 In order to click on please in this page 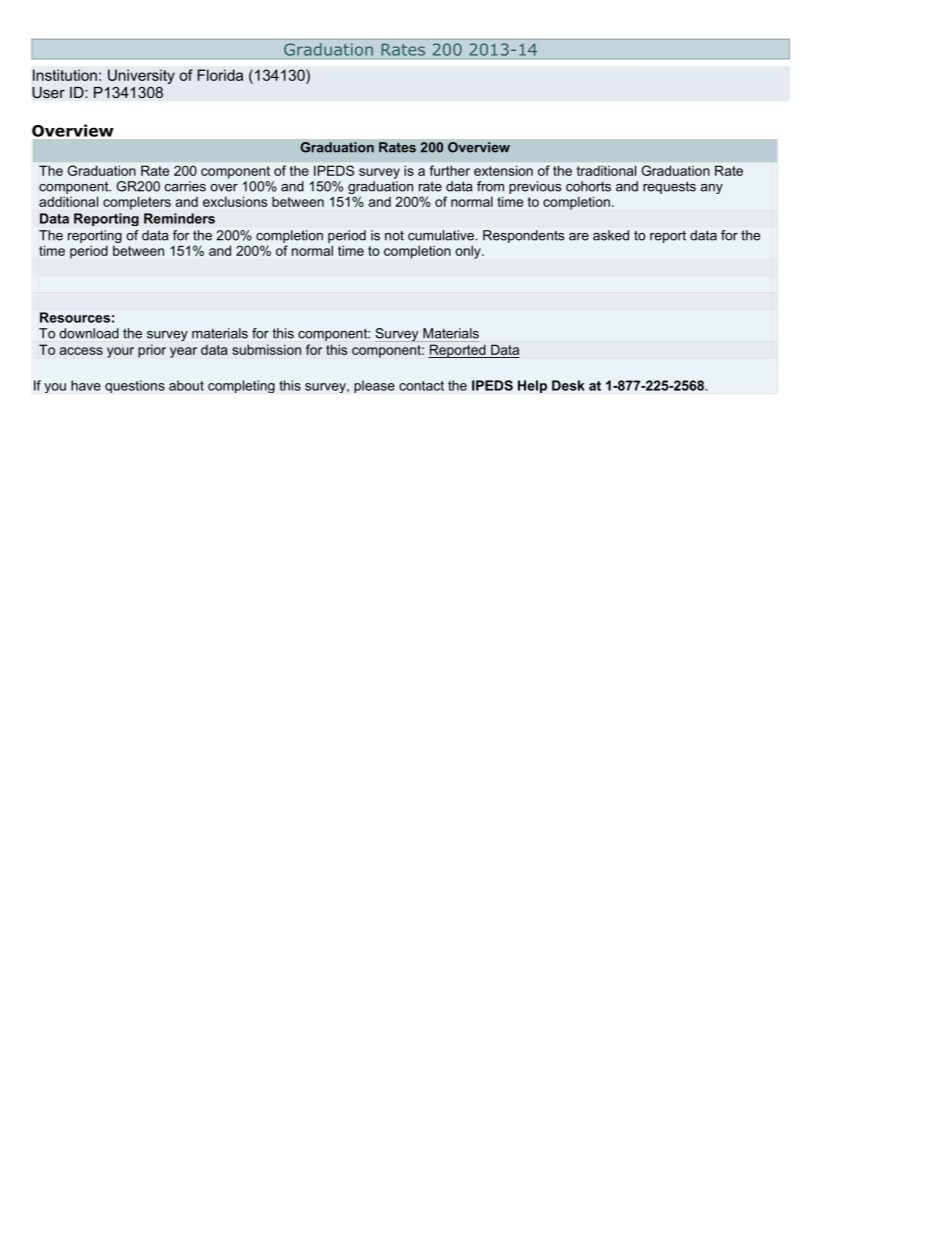, I will do `click(374, 386)`.
